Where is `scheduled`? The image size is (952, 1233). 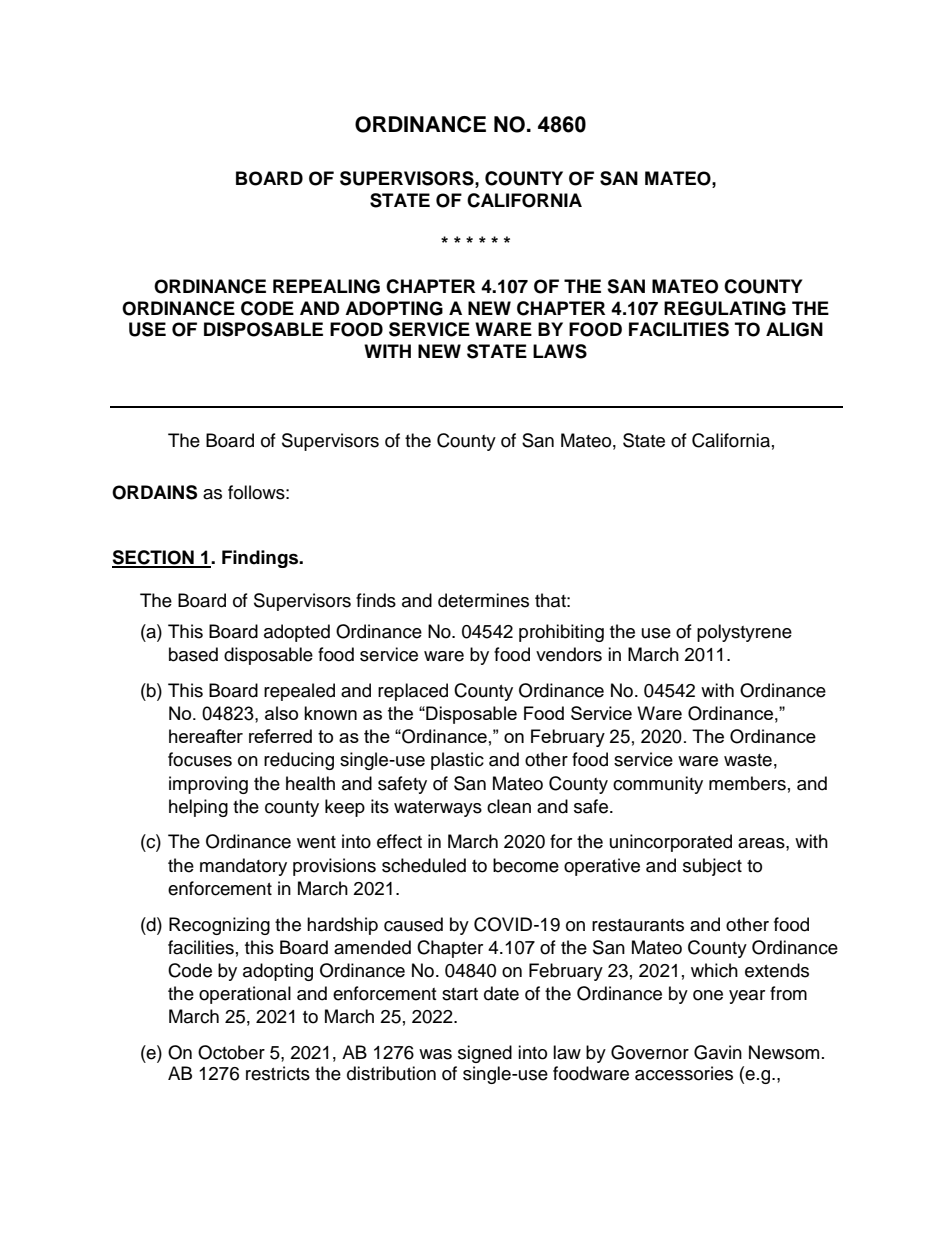 scheduled is located at coordinates (424, 865).
